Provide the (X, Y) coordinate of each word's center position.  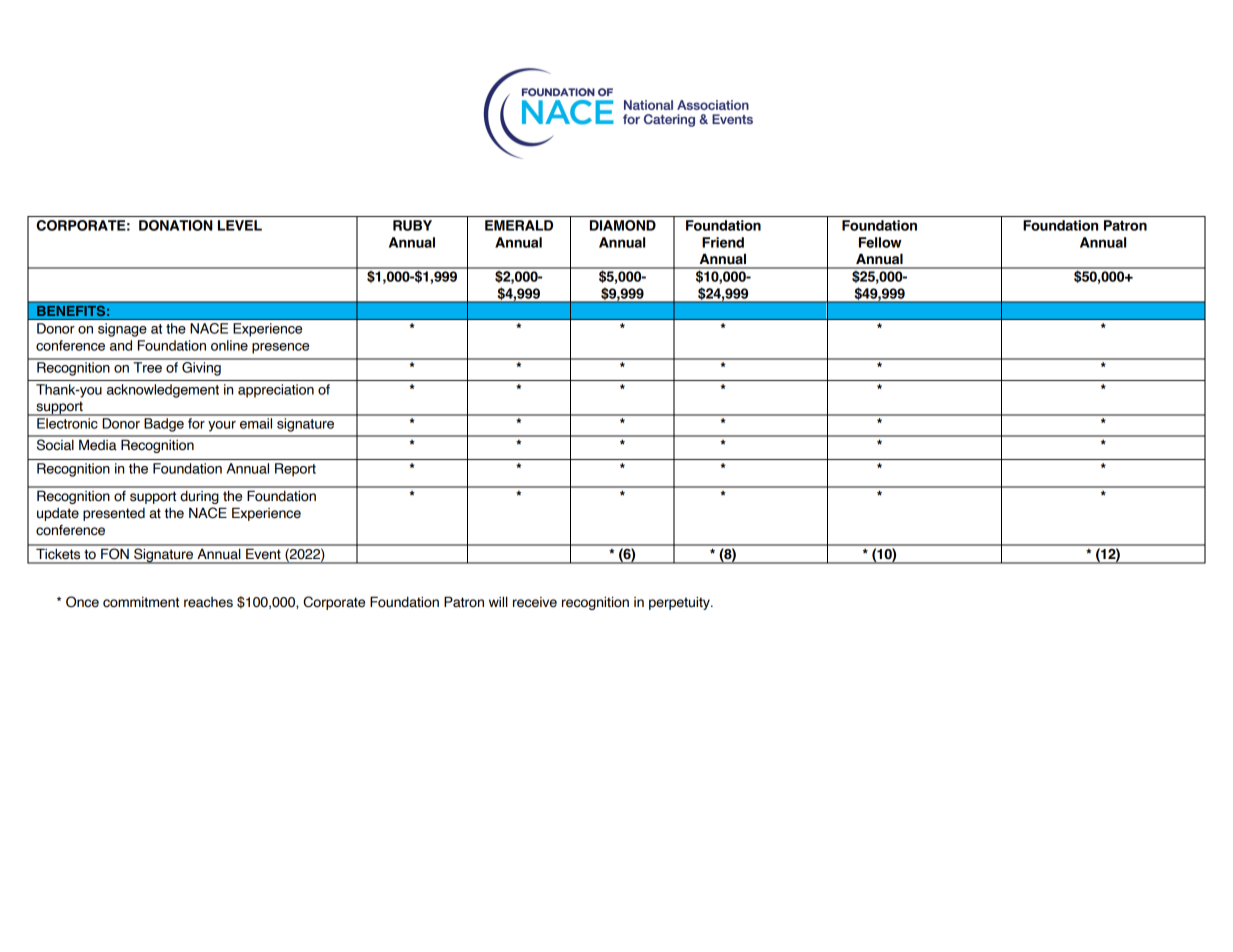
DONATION (176, 225)
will (498, 601)
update (58, 514)
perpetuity (680, 603)
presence (280, 348)
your (222, 426)
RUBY (412, 225)
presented (114, 514)
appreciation (276, 391)
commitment (141, 602)
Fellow (880, 242)
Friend (723, 242)
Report (295, 470)
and (121, 345)
